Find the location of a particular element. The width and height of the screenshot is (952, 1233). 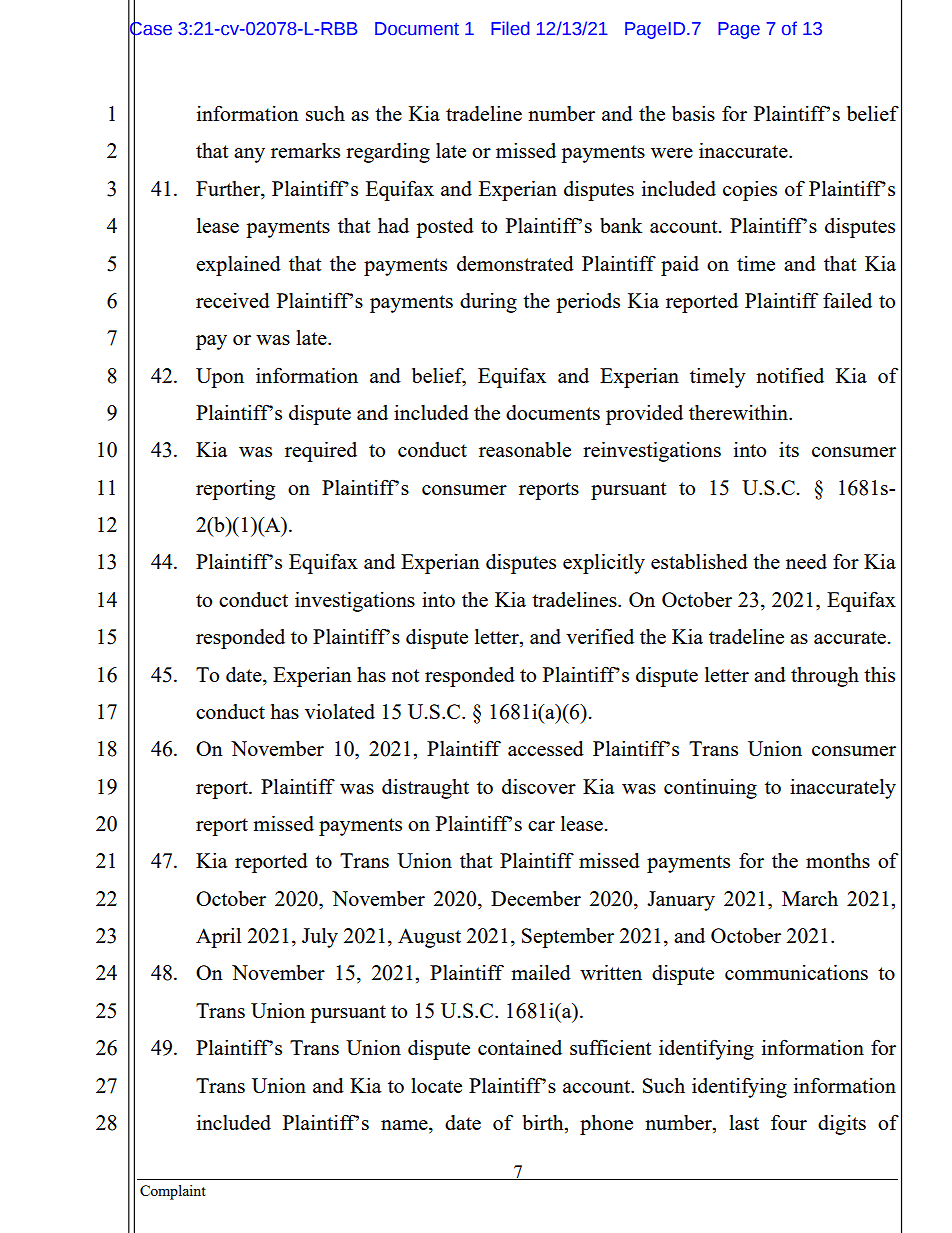

Filed is located at coordinates (510, 28).
